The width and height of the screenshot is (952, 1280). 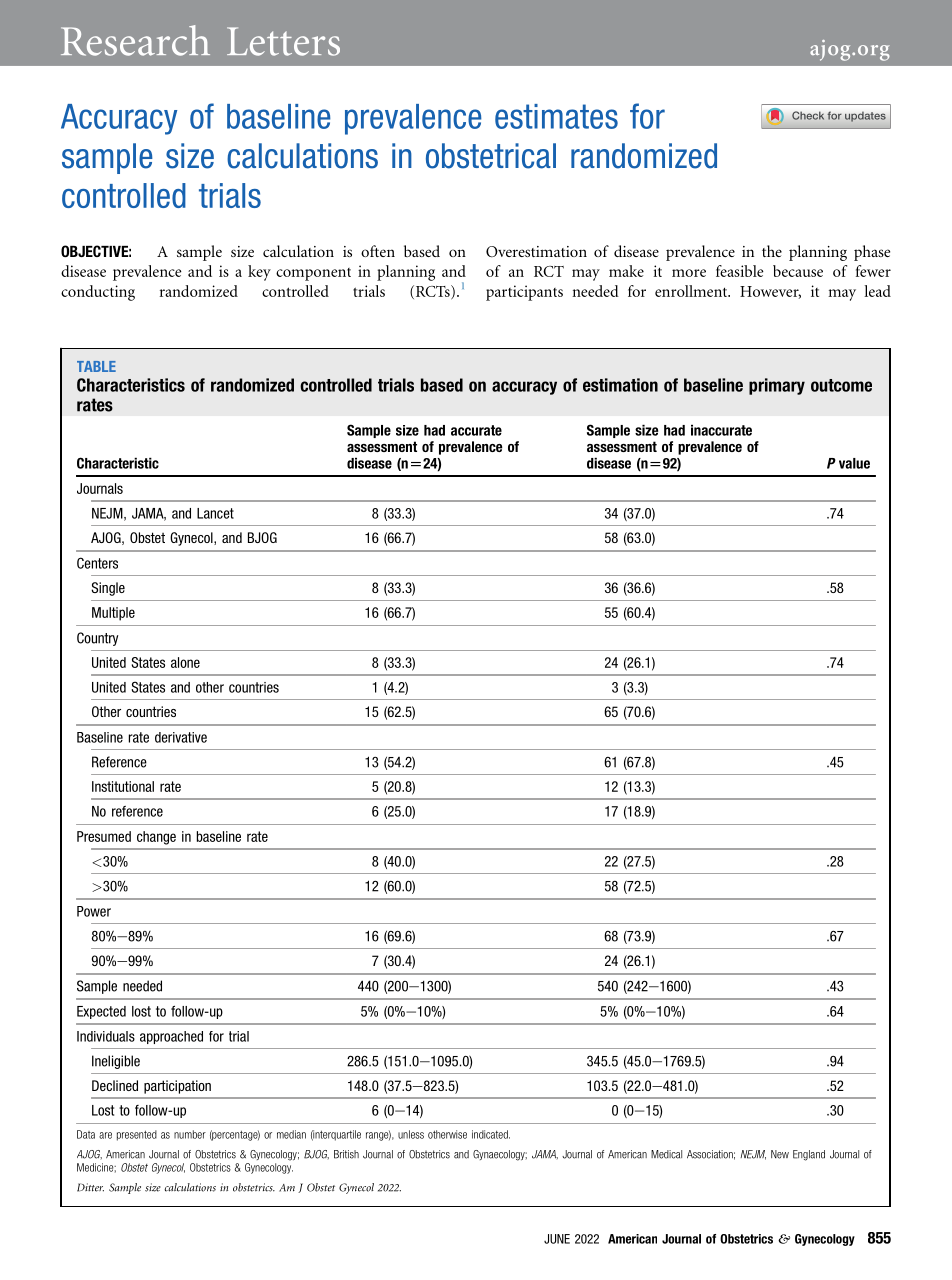 I want to click on value, so click(x=854, y=463).
